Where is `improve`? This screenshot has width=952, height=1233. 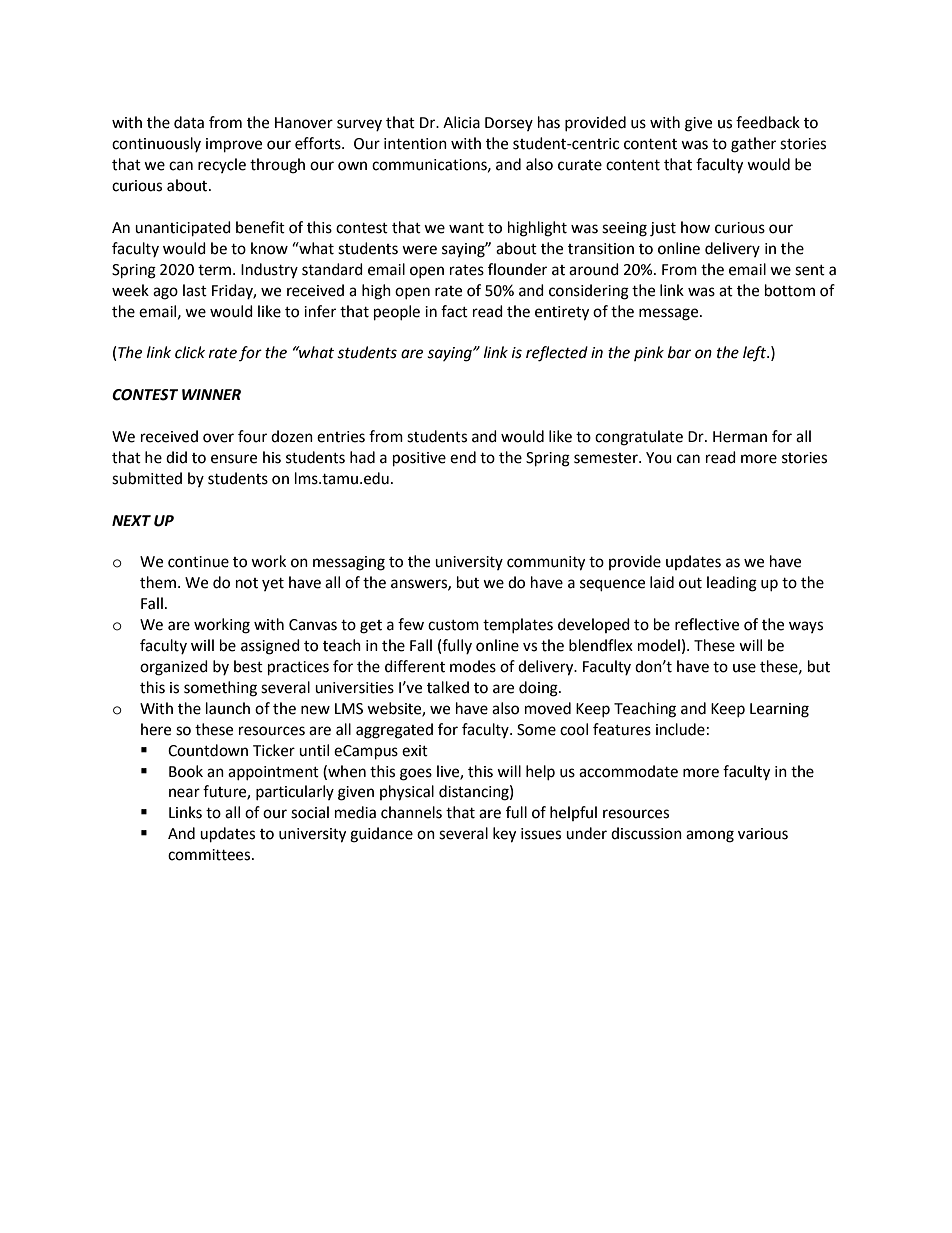
improve is located at coordinates (234, 145).
